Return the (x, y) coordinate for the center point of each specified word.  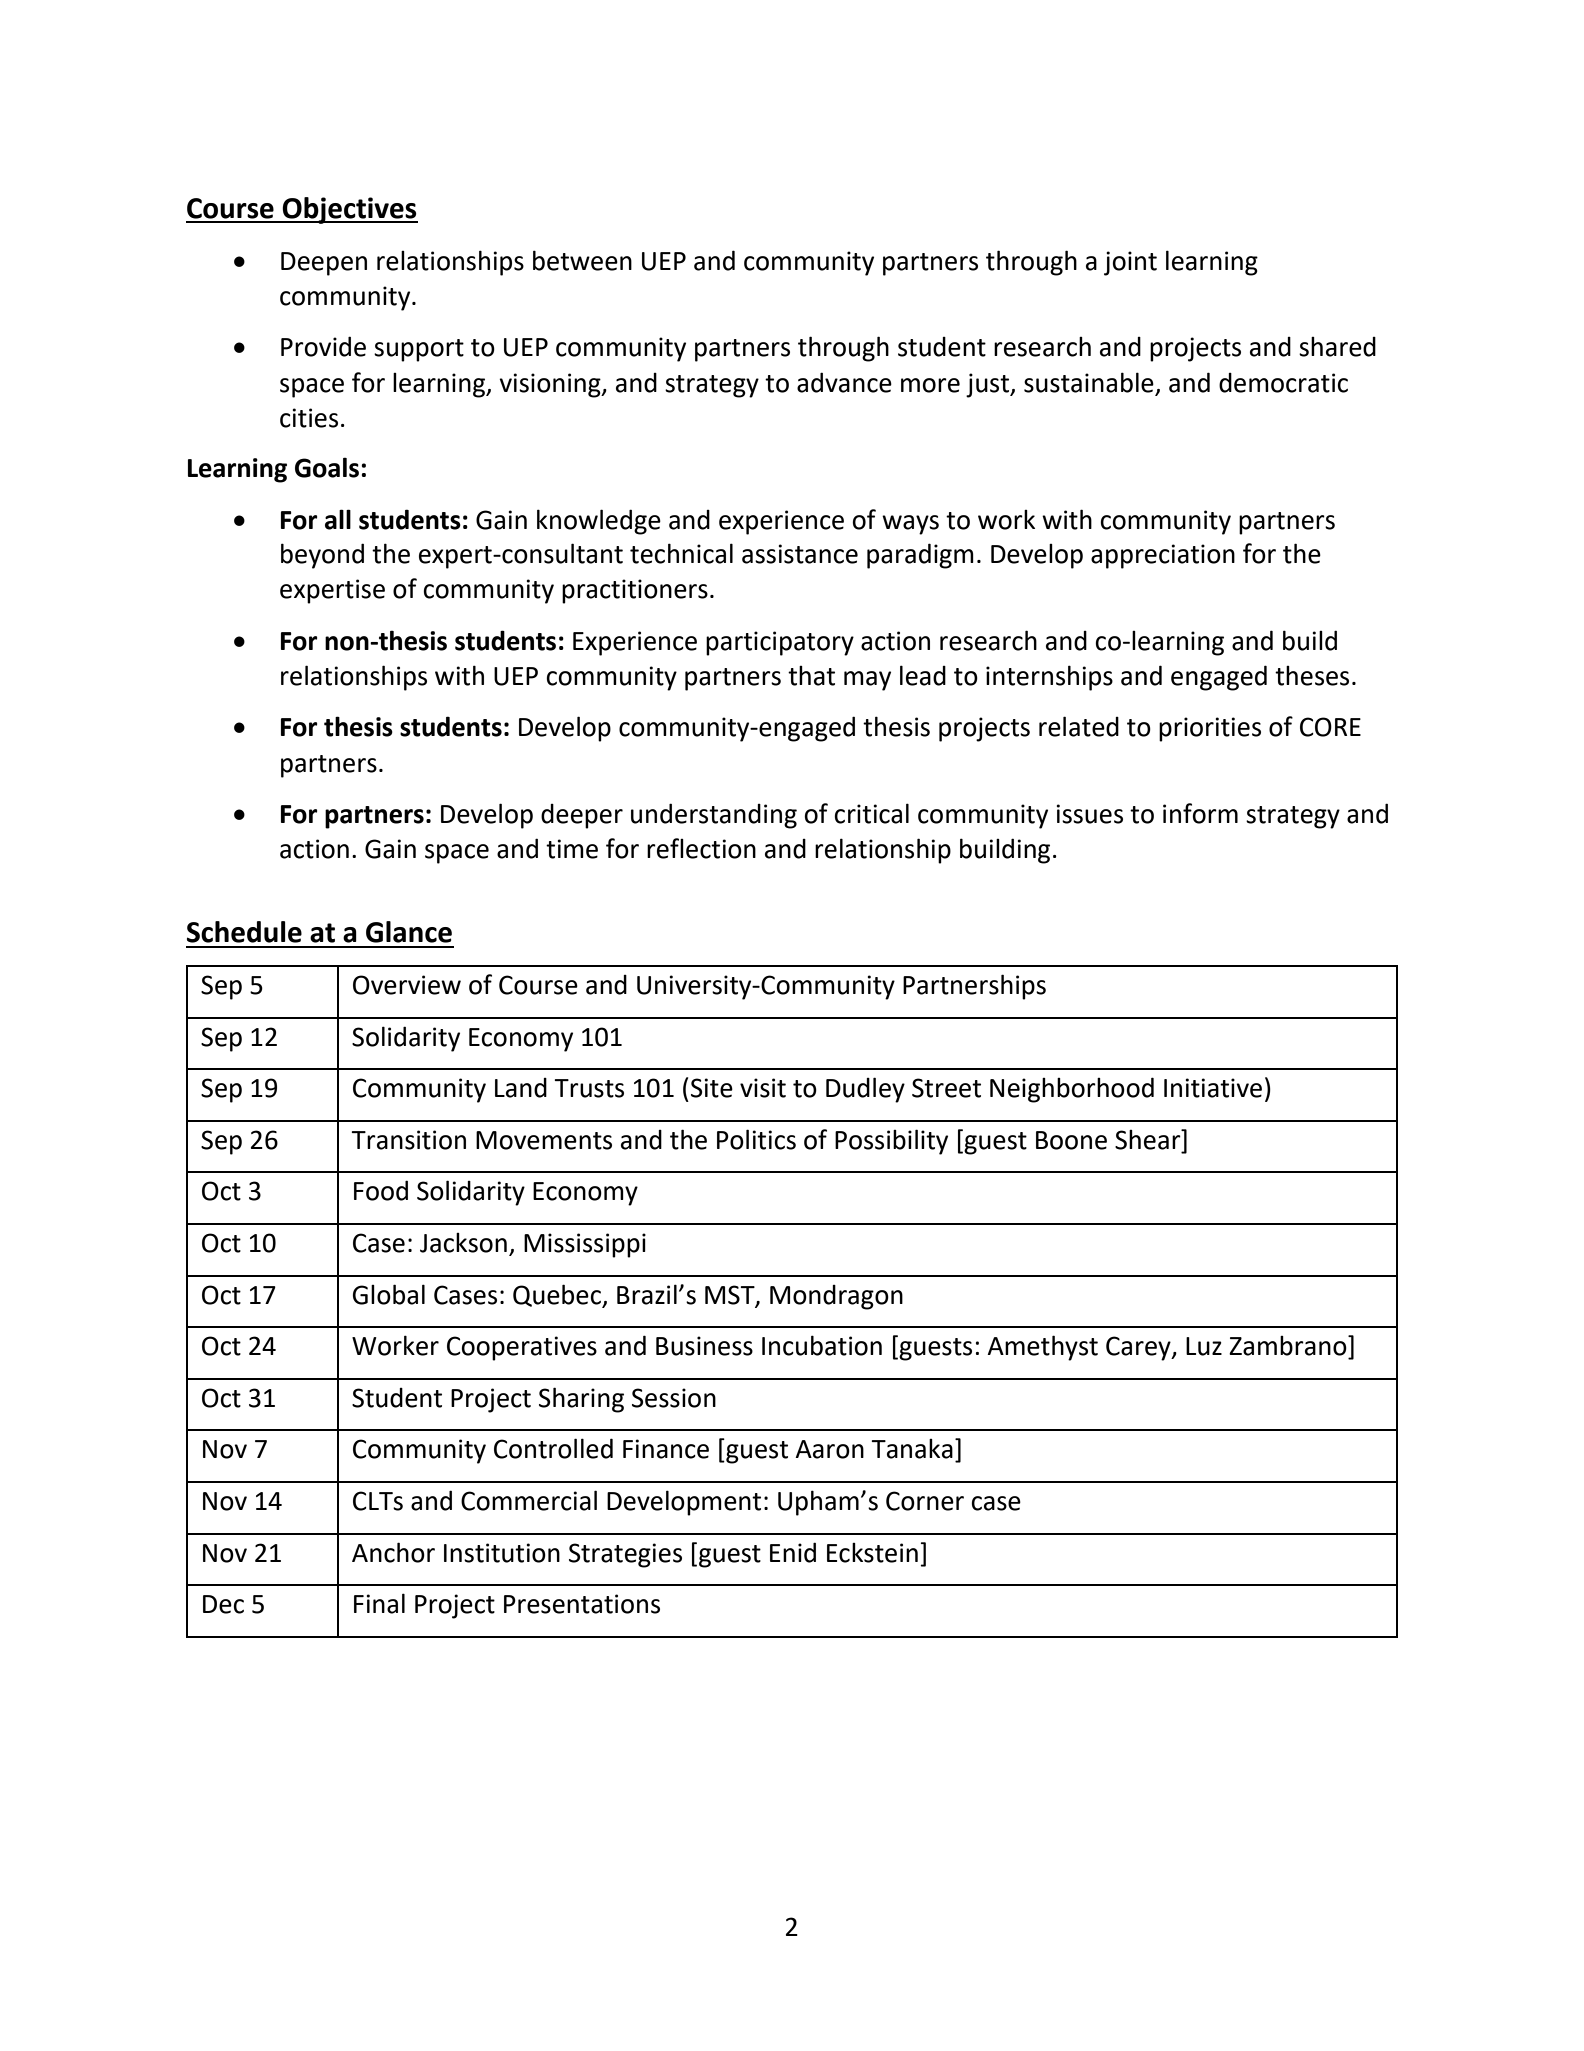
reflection (701, 848)
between (582, 260)
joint (1130, 263)
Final (379, 1603)
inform (1200, 813)
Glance (409, 932)
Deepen (324, 264)
